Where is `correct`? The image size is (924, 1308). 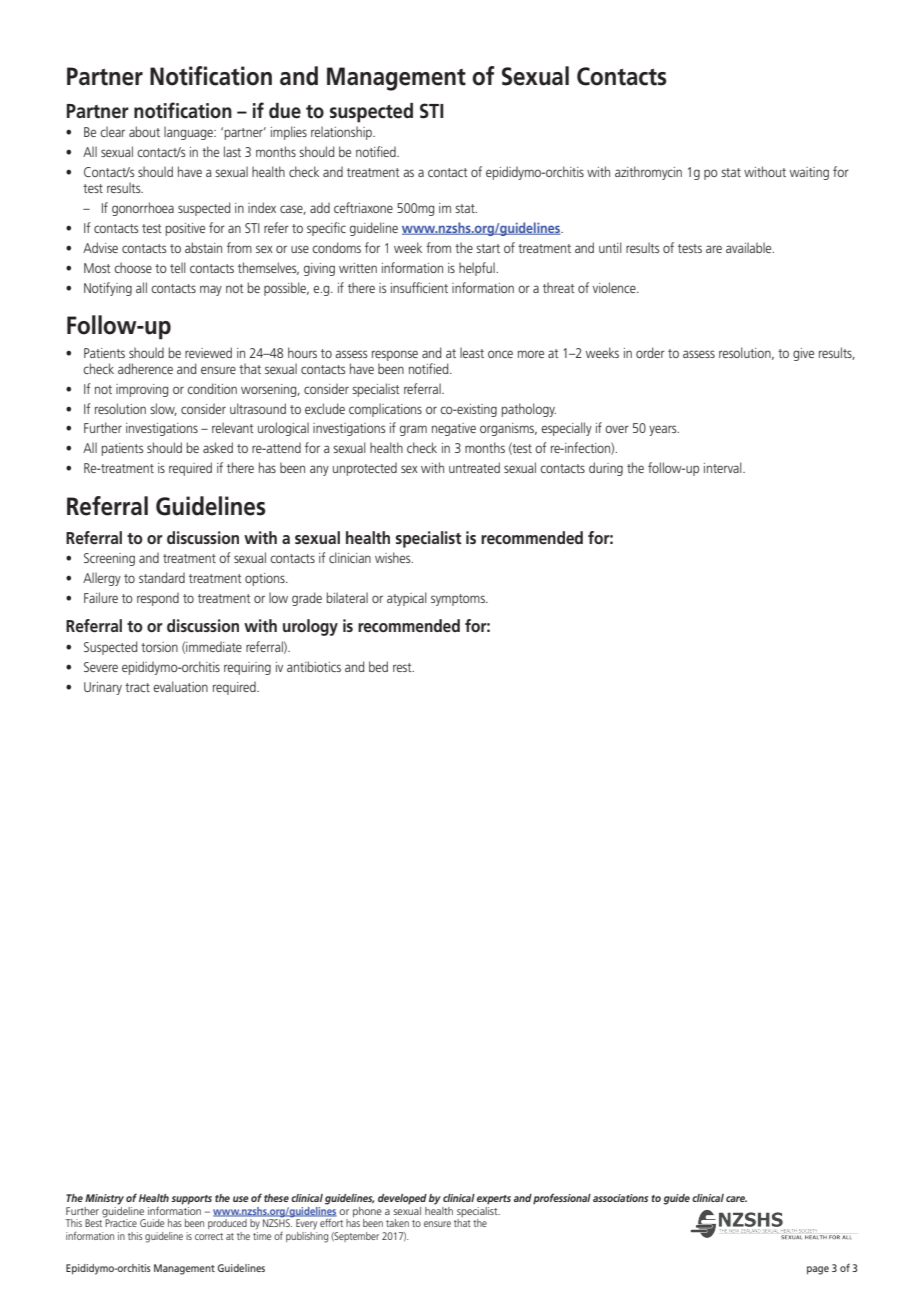 correct is located at coordinates (209, 1236).
